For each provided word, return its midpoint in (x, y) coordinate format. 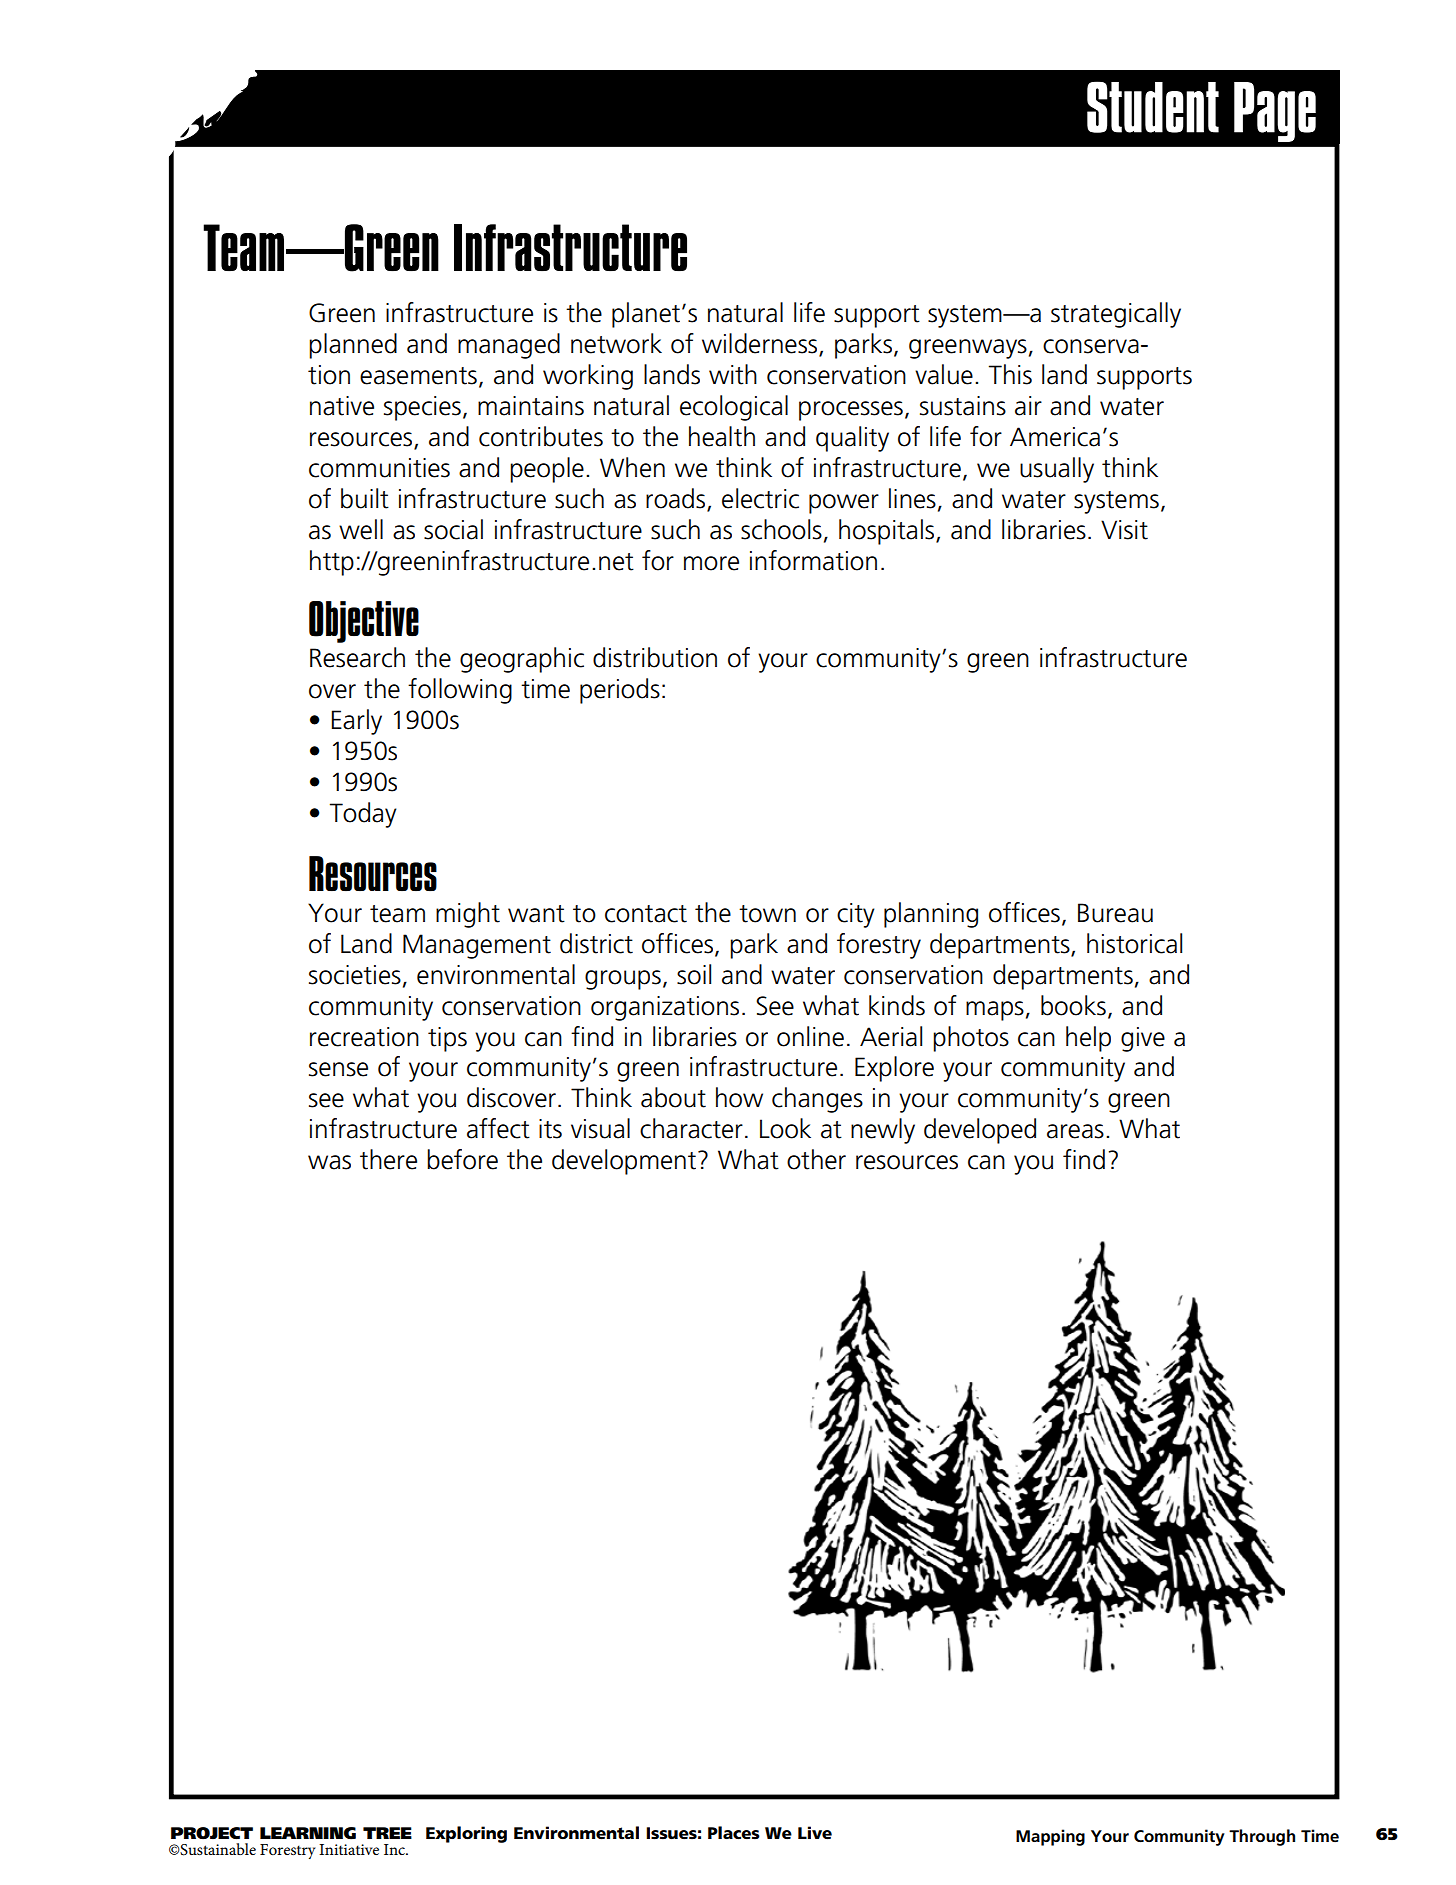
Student (1153, 107)
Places (734, 1833)
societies (355, 975)
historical (1134, 943)
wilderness (761, 344)
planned (353, 346)
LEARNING (308, 1833)
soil (694, 974)
